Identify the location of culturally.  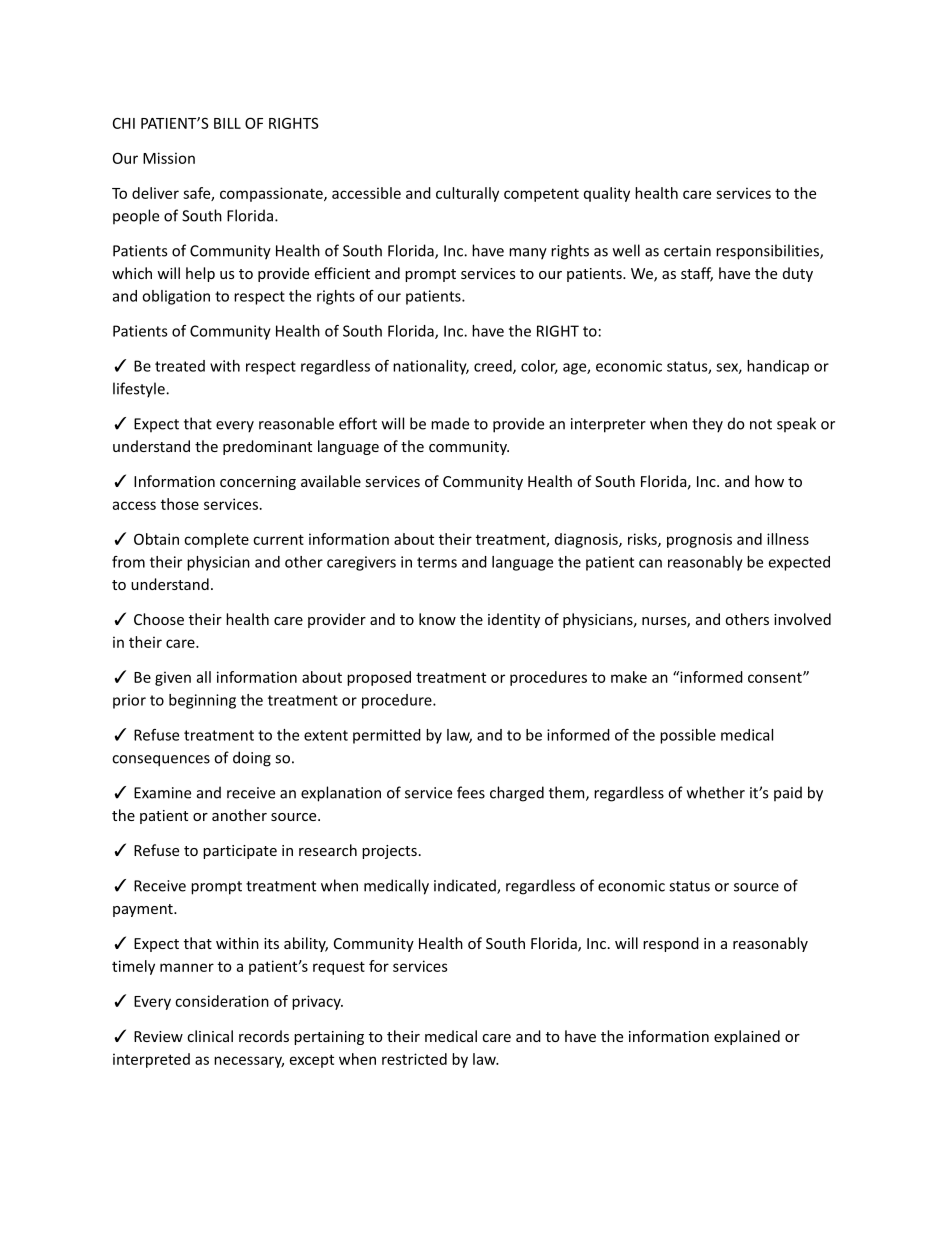
(467, 194).
